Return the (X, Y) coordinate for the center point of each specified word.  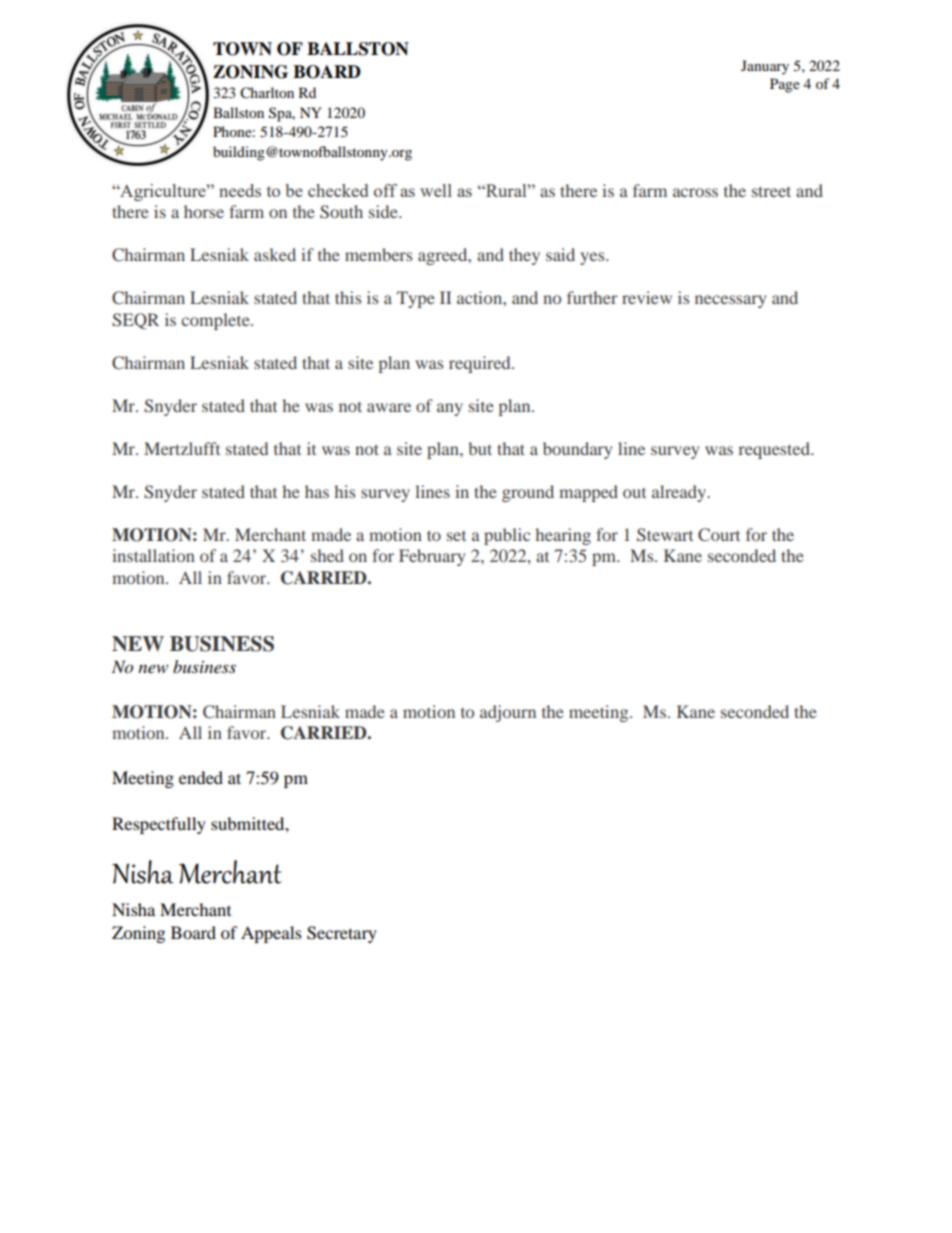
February (432, 557)
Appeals (271, 934)
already (680, 493)
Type (416, 299)
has (317, 491)
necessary (730, 301)
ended (201, 777)
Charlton (267, 93)
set (456, 536)
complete (216, 321)
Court (719, 535)
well (436, 190)
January (765, 67)
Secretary (342, 934)
